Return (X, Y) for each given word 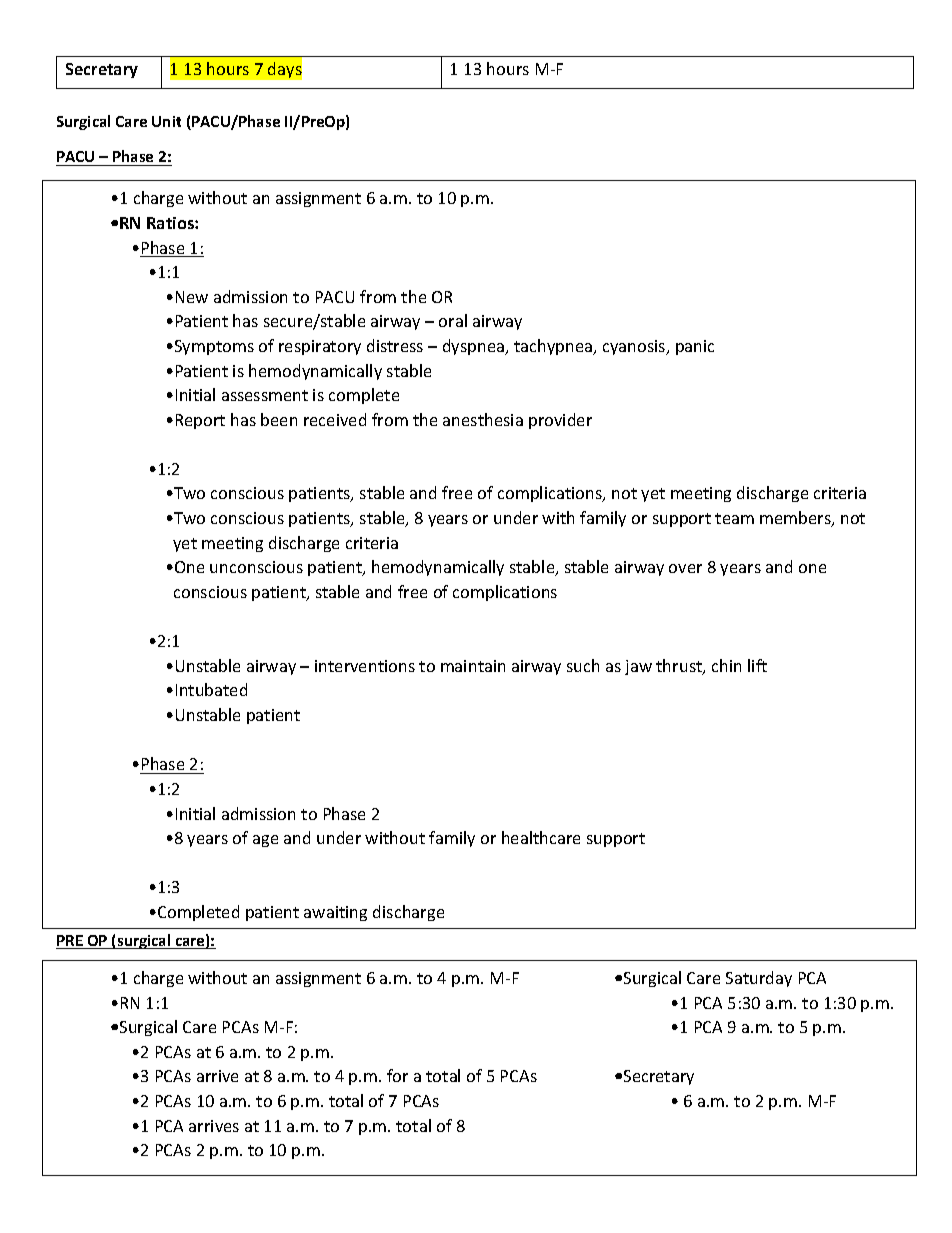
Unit (166, 121)
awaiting (335, 913)
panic (695, 347)
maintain (473, 666)
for (397, 1075)
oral (453, 320)
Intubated (211, 689)
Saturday (759, 979)
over (685, 568)
